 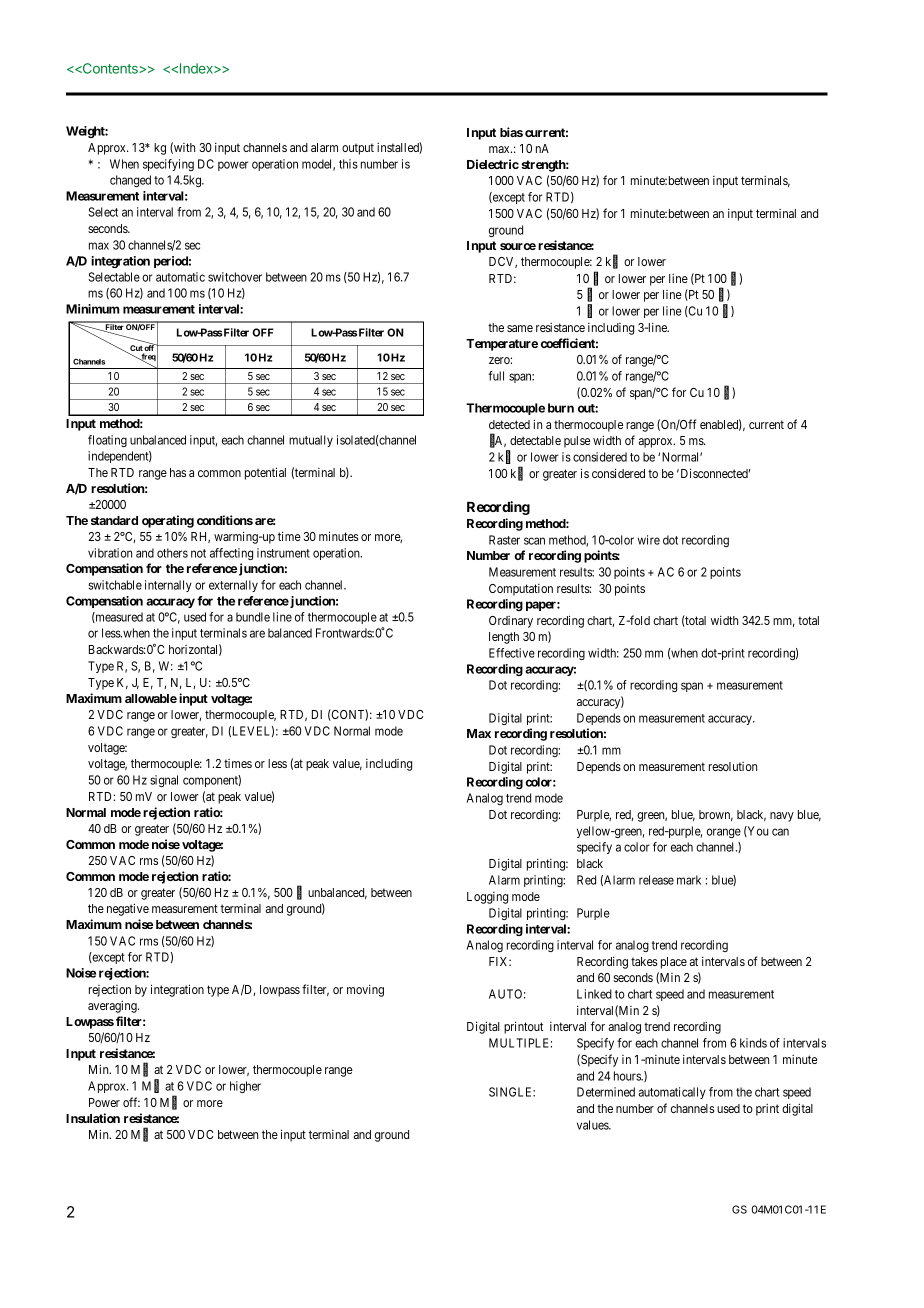 What do you see at coordinates (130, 181) in the screenshot?
I see `changed` at bounding box center [130, 181].
